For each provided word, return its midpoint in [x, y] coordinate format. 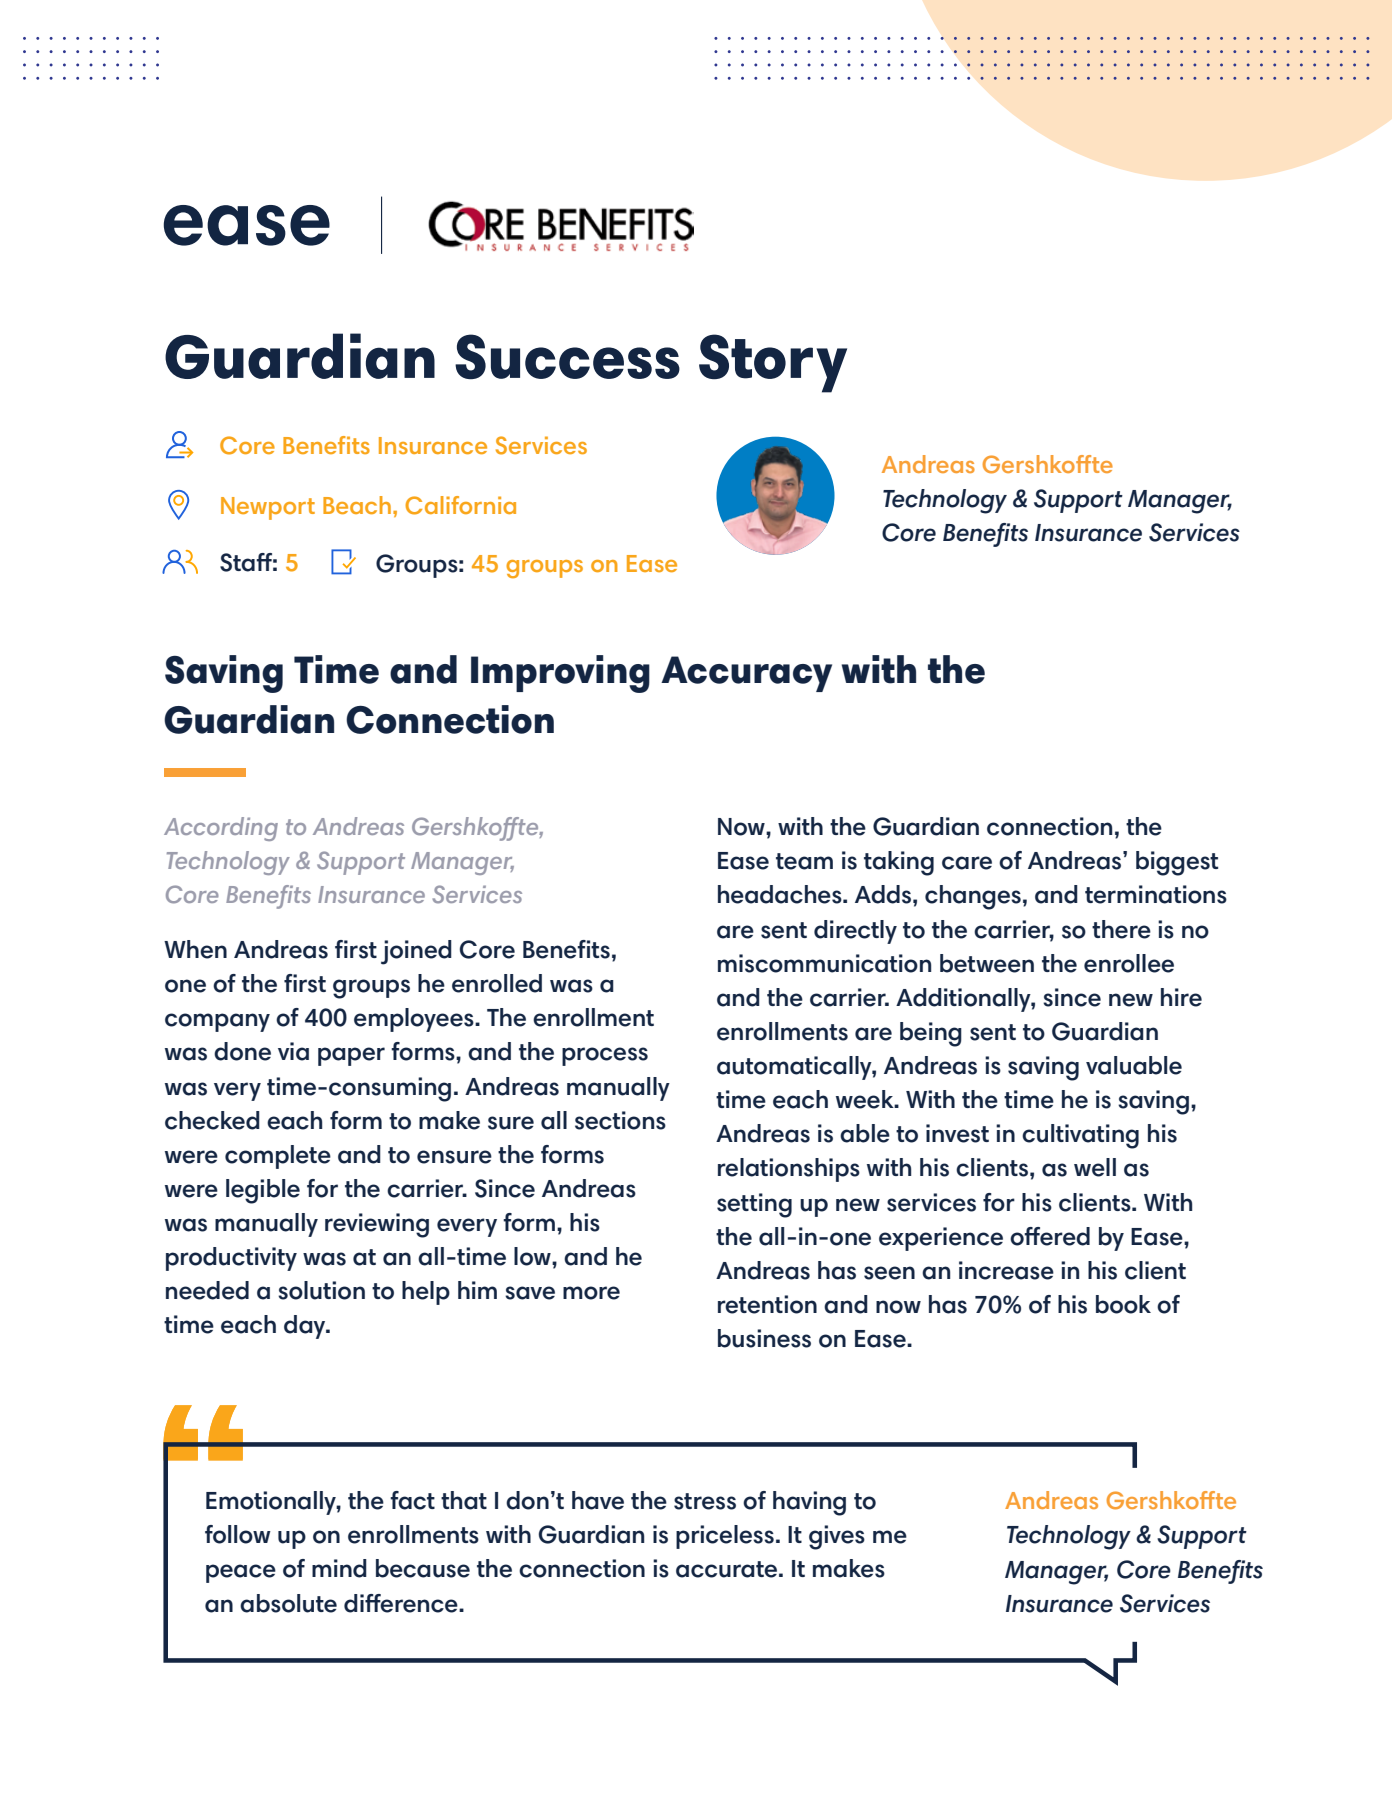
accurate [726, 1569]
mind [339, 1568]
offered [1050, 1236]
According [221, 829]
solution [321, 1290]
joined [416, 952]
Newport [268, 508]
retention [767, 1304]
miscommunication [824, 963]
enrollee [1129, 963]
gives [837, 1537]
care [967, 863]
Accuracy [746, 674]
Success [567, 357]
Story [773, 363]
